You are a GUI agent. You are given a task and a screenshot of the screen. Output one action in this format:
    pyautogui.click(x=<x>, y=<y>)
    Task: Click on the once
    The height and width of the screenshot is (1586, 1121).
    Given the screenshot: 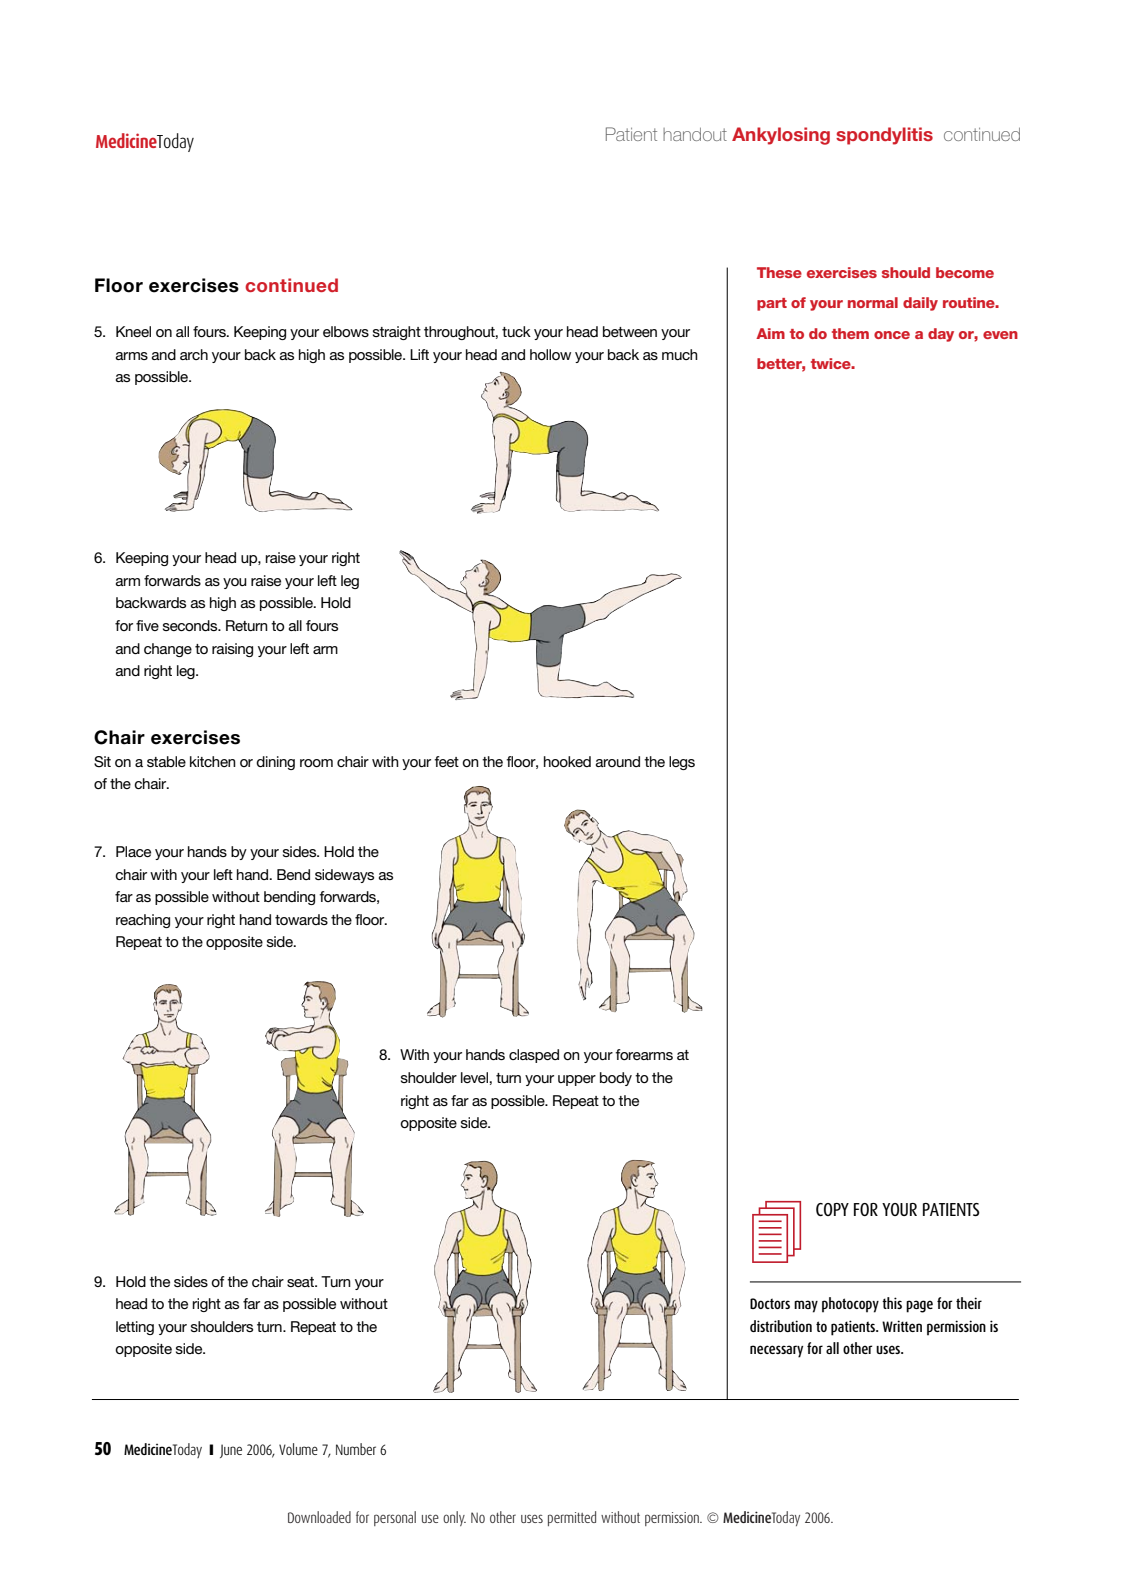 What is the action you would take?
    pyautogui.click(x=892, y=335)
